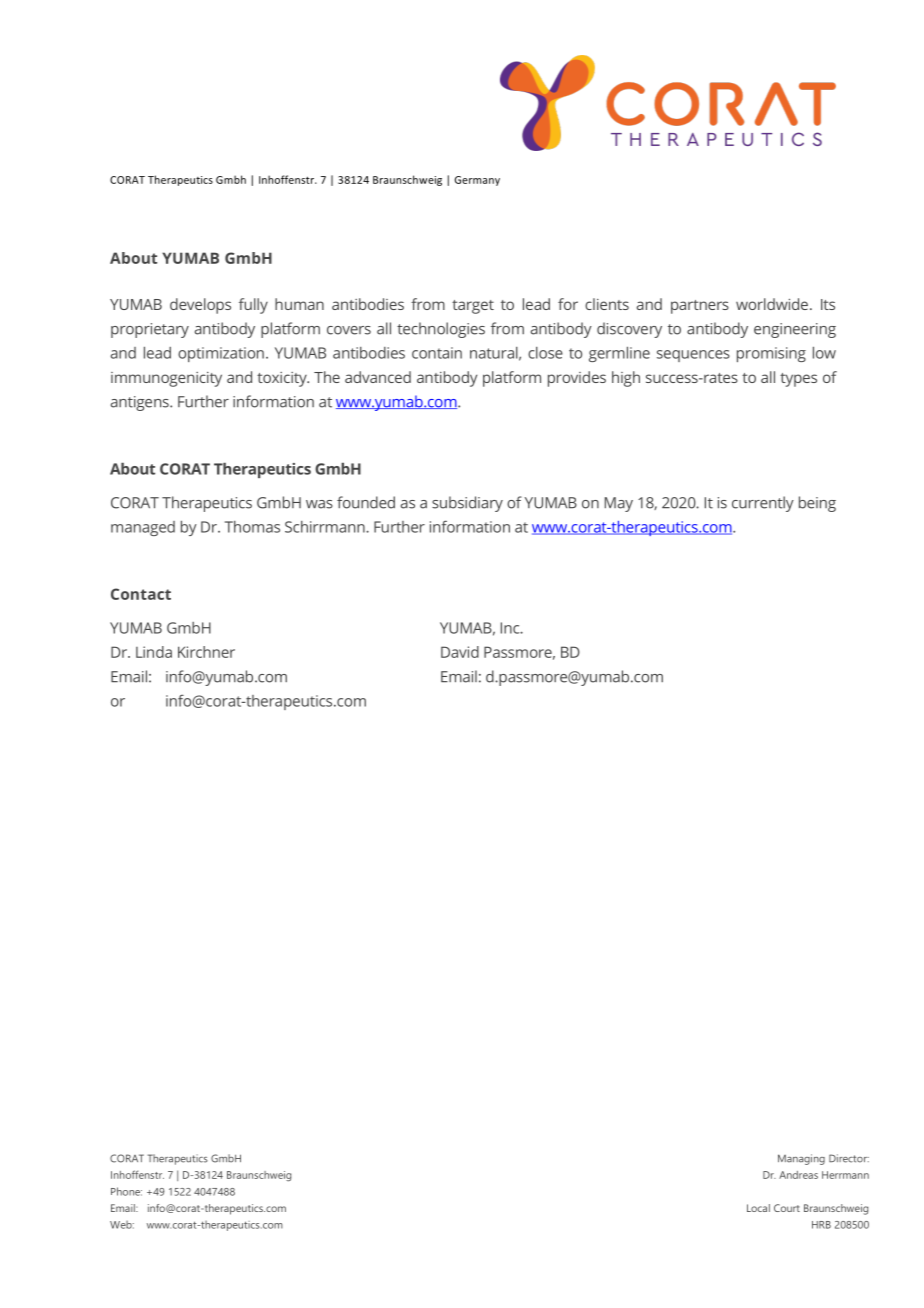 The width and height of the page is (924, 1308). Describe the element at coordinates (758, 1208) in the page. I see `Local` at that location.
